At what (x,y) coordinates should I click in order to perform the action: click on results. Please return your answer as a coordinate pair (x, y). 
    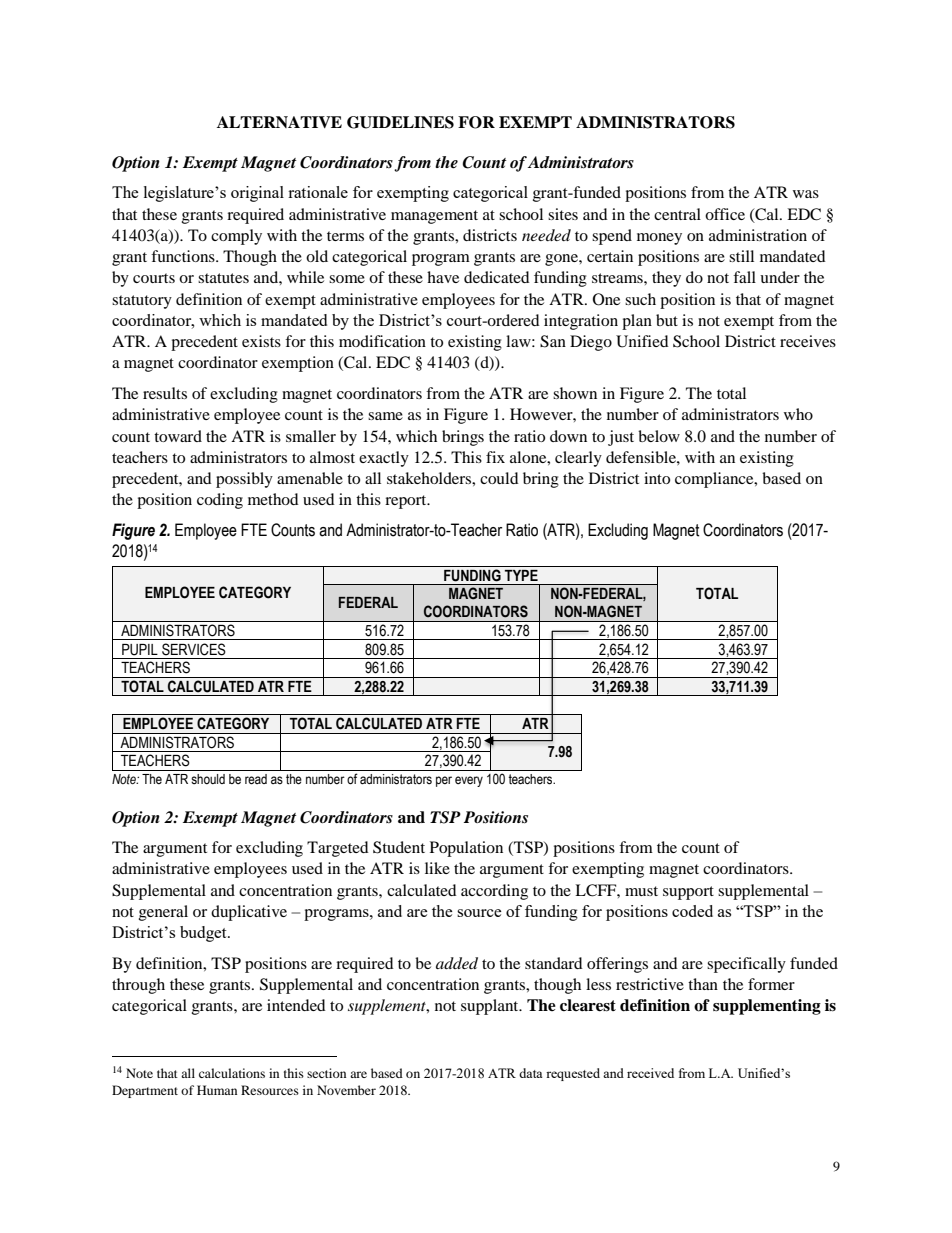
    Looking at the image, I should click on (165, 393).
